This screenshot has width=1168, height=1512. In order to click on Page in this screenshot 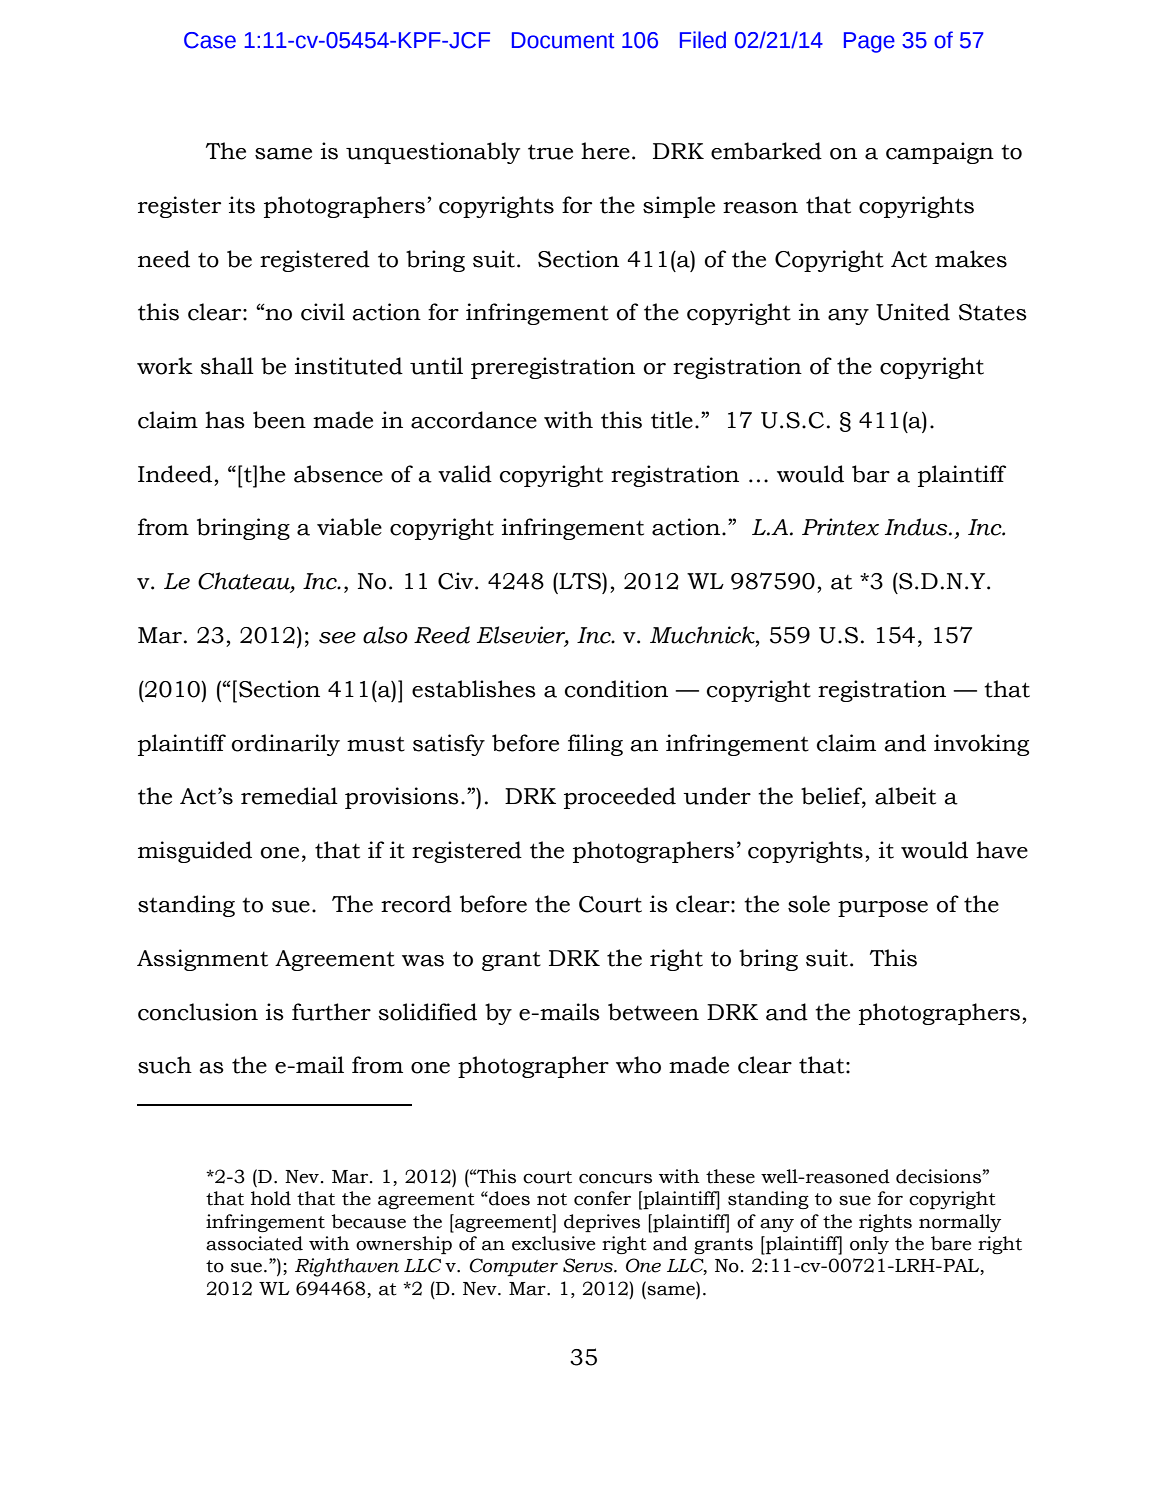, I will do `click(869, 42)`.
